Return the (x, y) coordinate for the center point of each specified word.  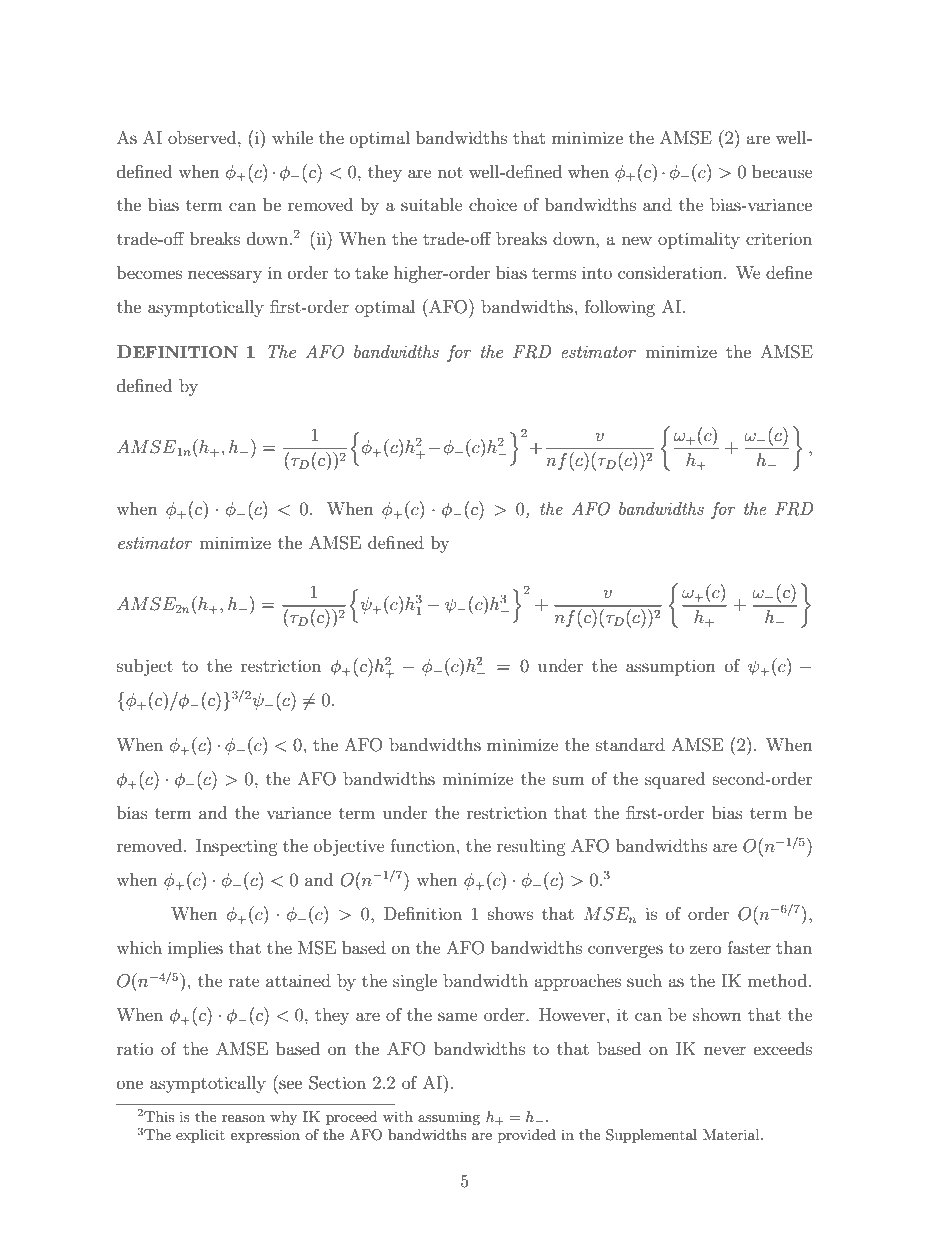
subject (145, 667)
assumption (671, 668)
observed (203, 137)
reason (243, 1118)
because (782, 171)
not (450, 172)
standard (630, 744)
